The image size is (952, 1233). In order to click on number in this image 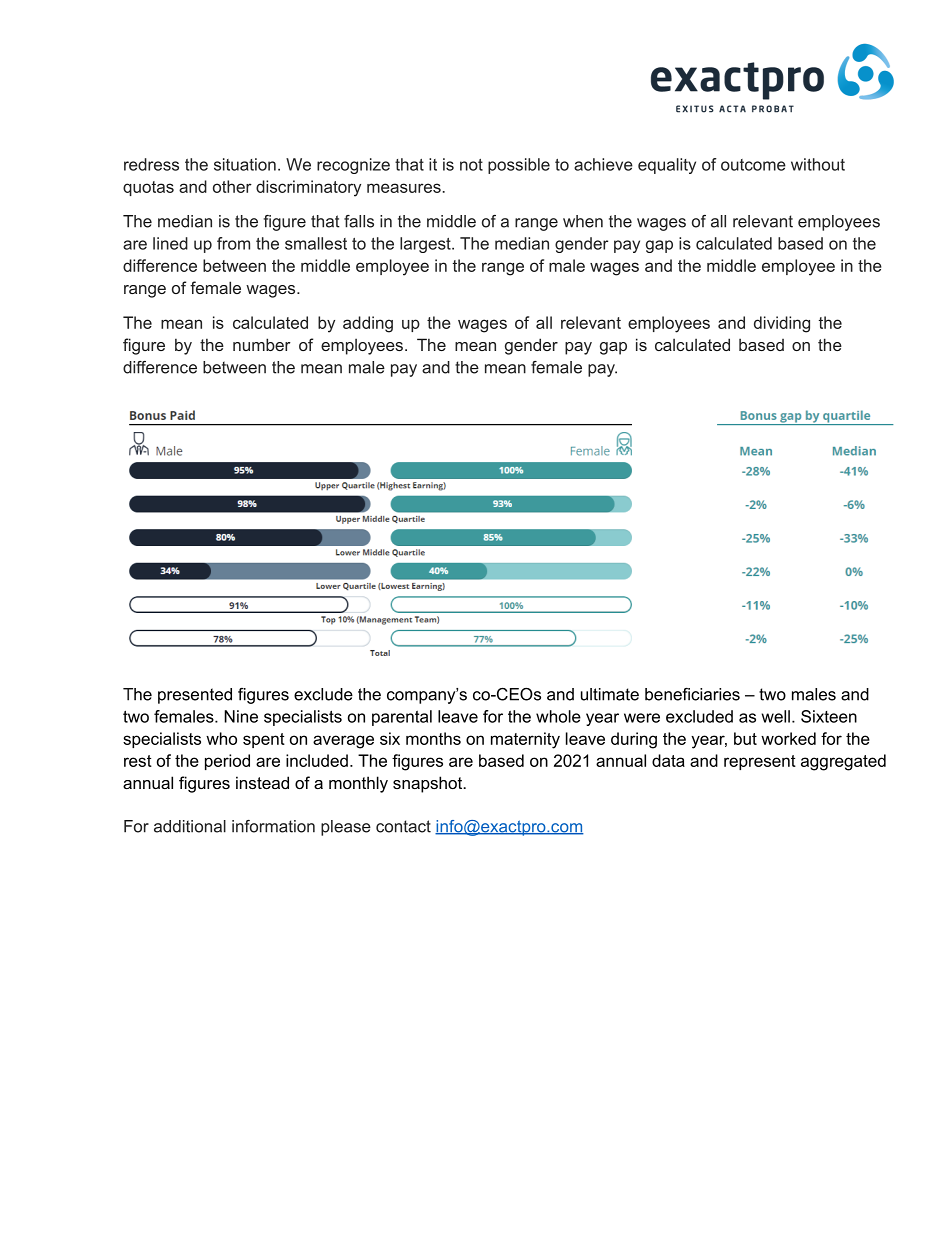, I will do `click(262, 344)`.
